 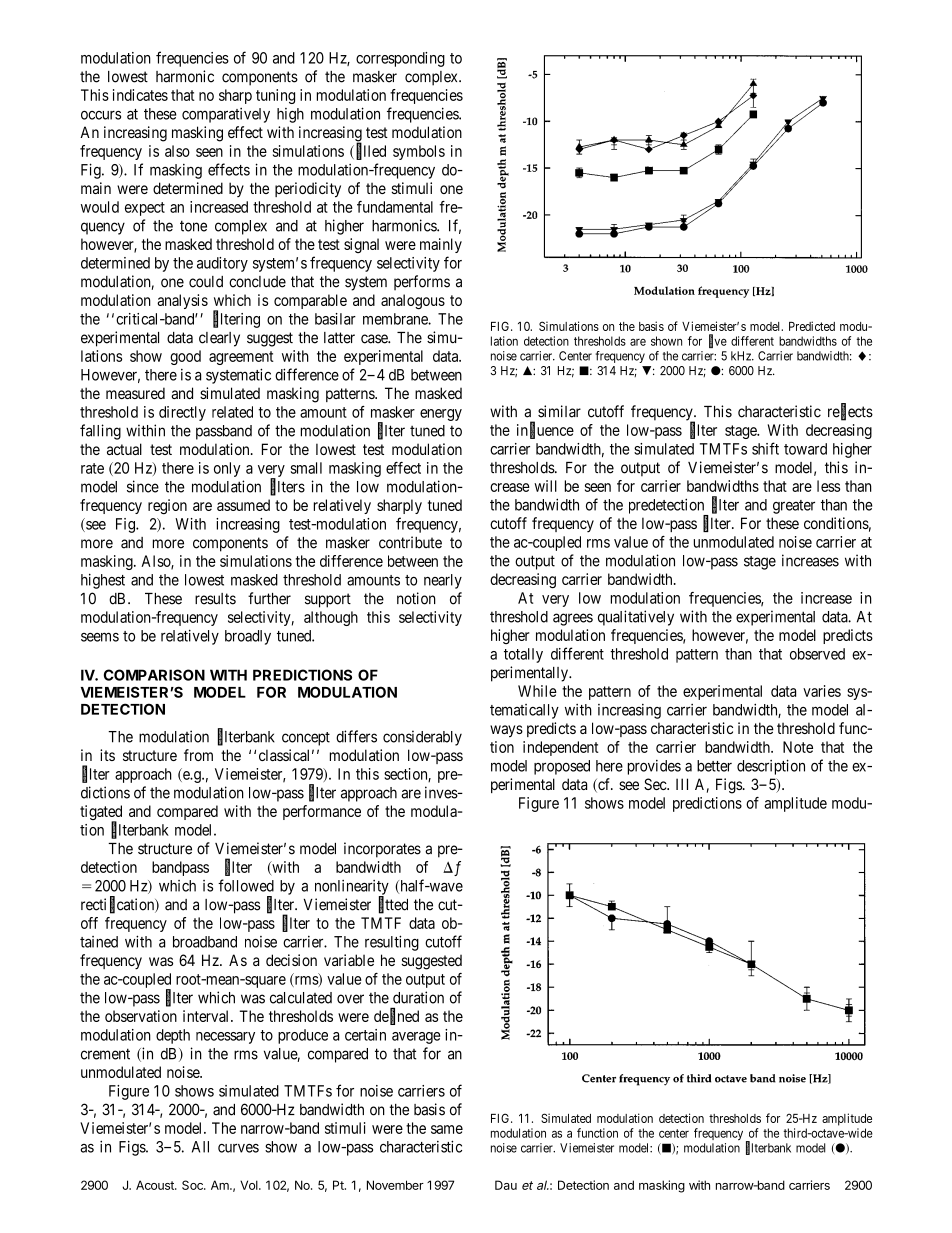 I want to click on shift, so click(x=765, y=448).
